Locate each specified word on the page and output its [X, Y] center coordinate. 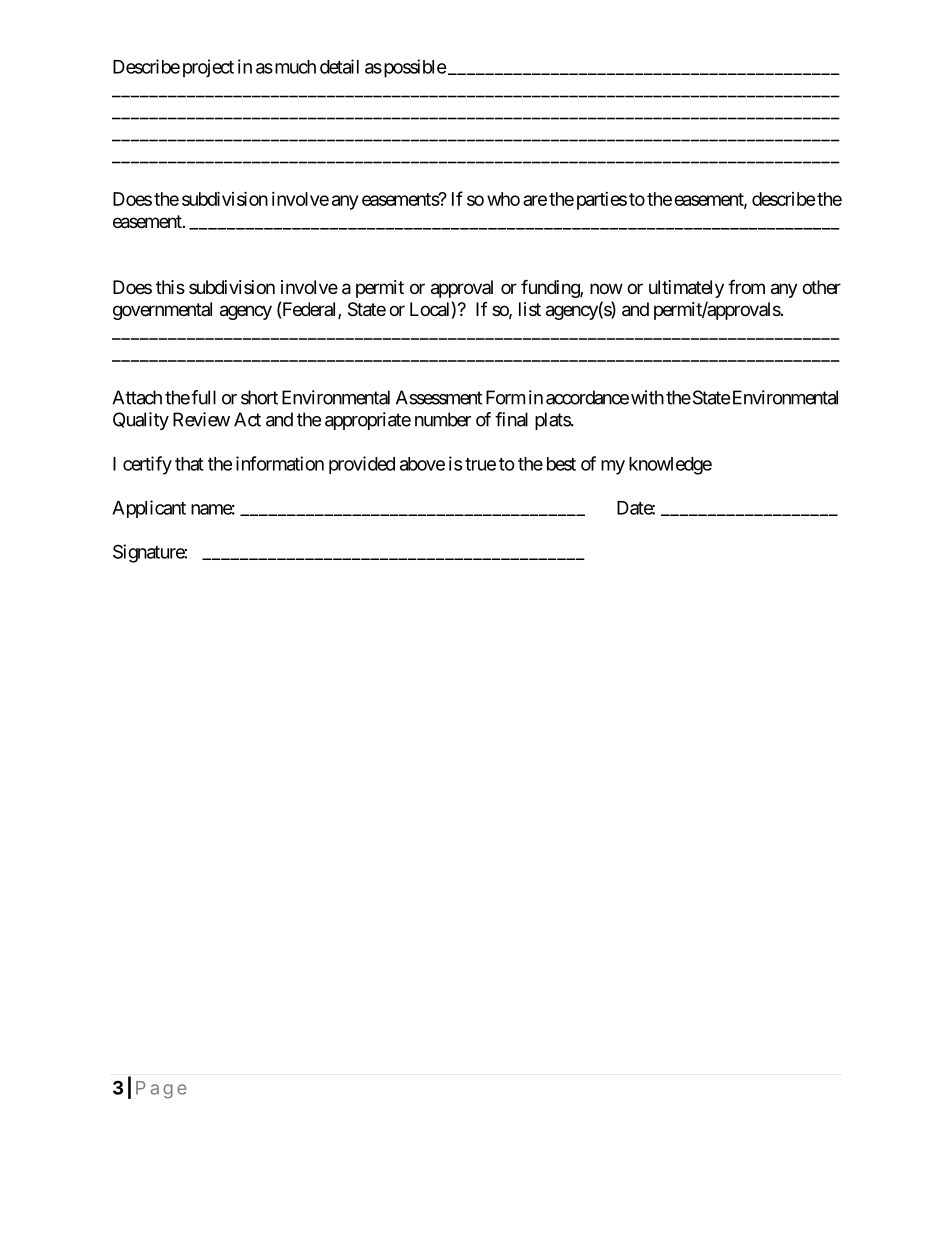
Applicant [149, 509]
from [746, 286]
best [561, 464]
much [294, 67]
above [422, 464]
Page [161, 1090]
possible [414, 68]
